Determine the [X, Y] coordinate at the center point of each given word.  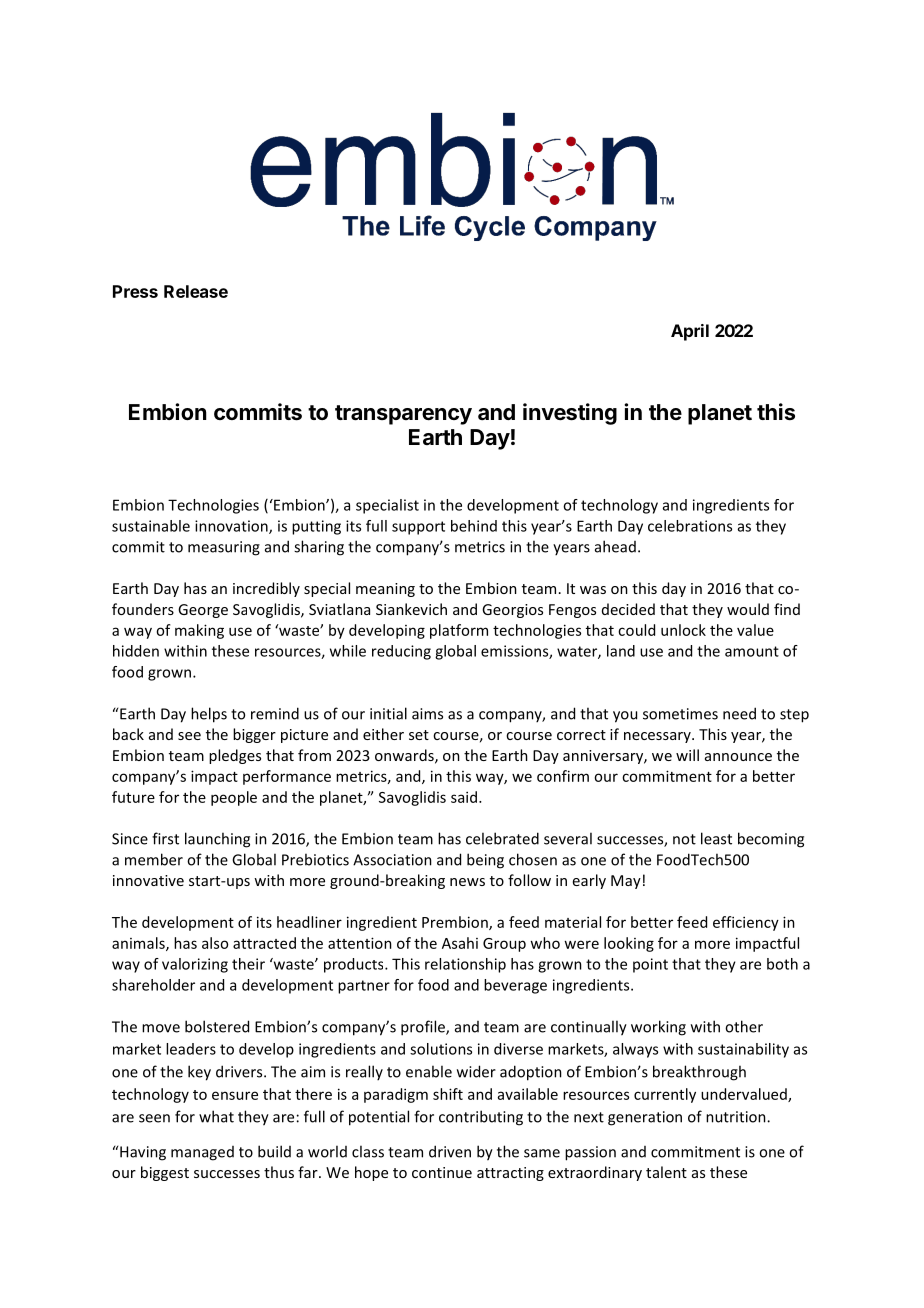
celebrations [690, 526]
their [248, 964]
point [650, 965]
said [464, 797]
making [199, 631]
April [690, 332]
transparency [403, 415]
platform [459, 631]
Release [196, 291]
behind [474, 526]
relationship [465, 965]
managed [202, 1153]
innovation [232, 527]
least [716, 838]
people [234, 798]
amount [752, 651]
